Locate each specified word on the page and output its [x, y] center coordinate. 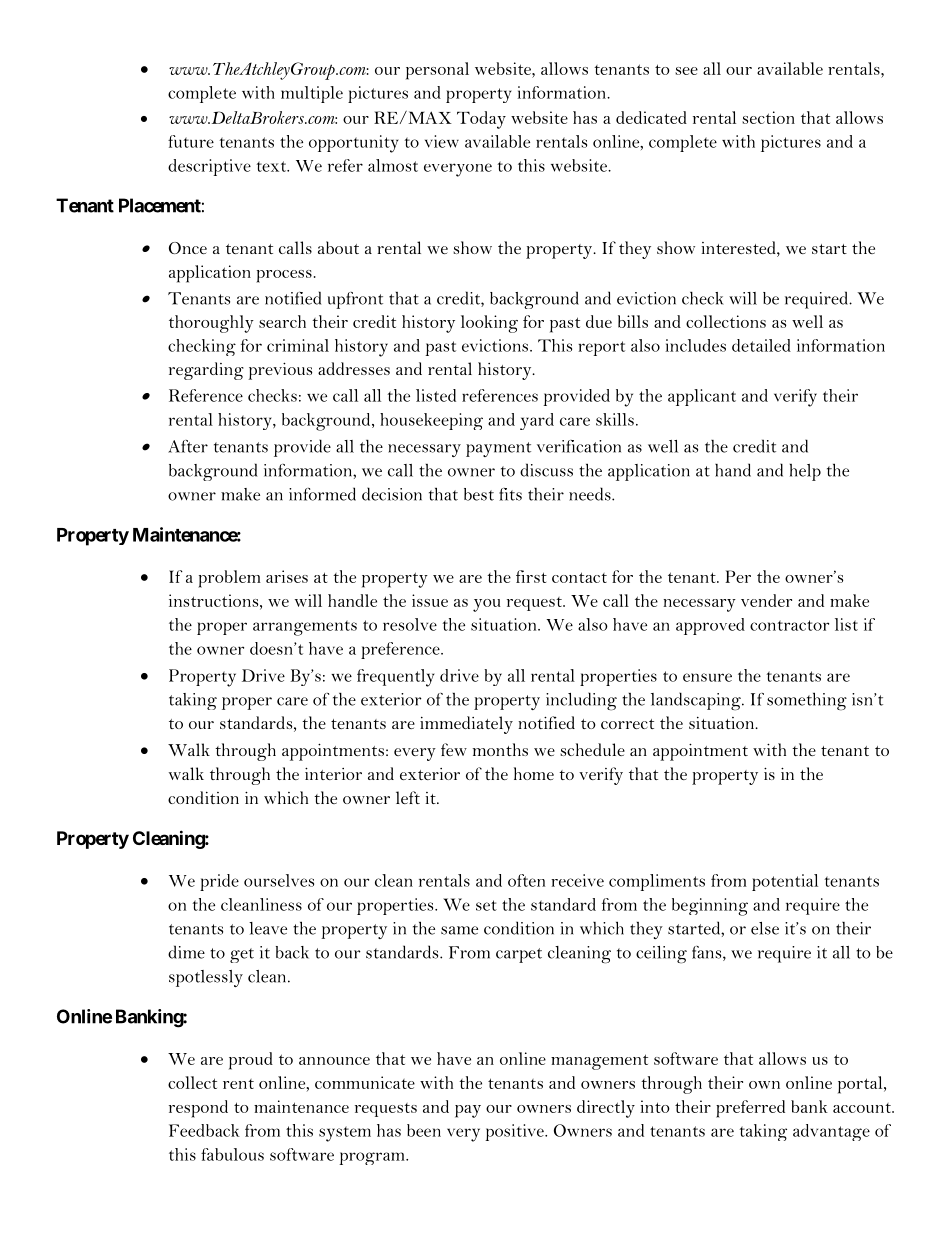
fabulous [232, 1154]
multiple [312, 94]
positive [515, 1132]
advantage [831, 1132]
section [768, 117]
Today [481, 120]
